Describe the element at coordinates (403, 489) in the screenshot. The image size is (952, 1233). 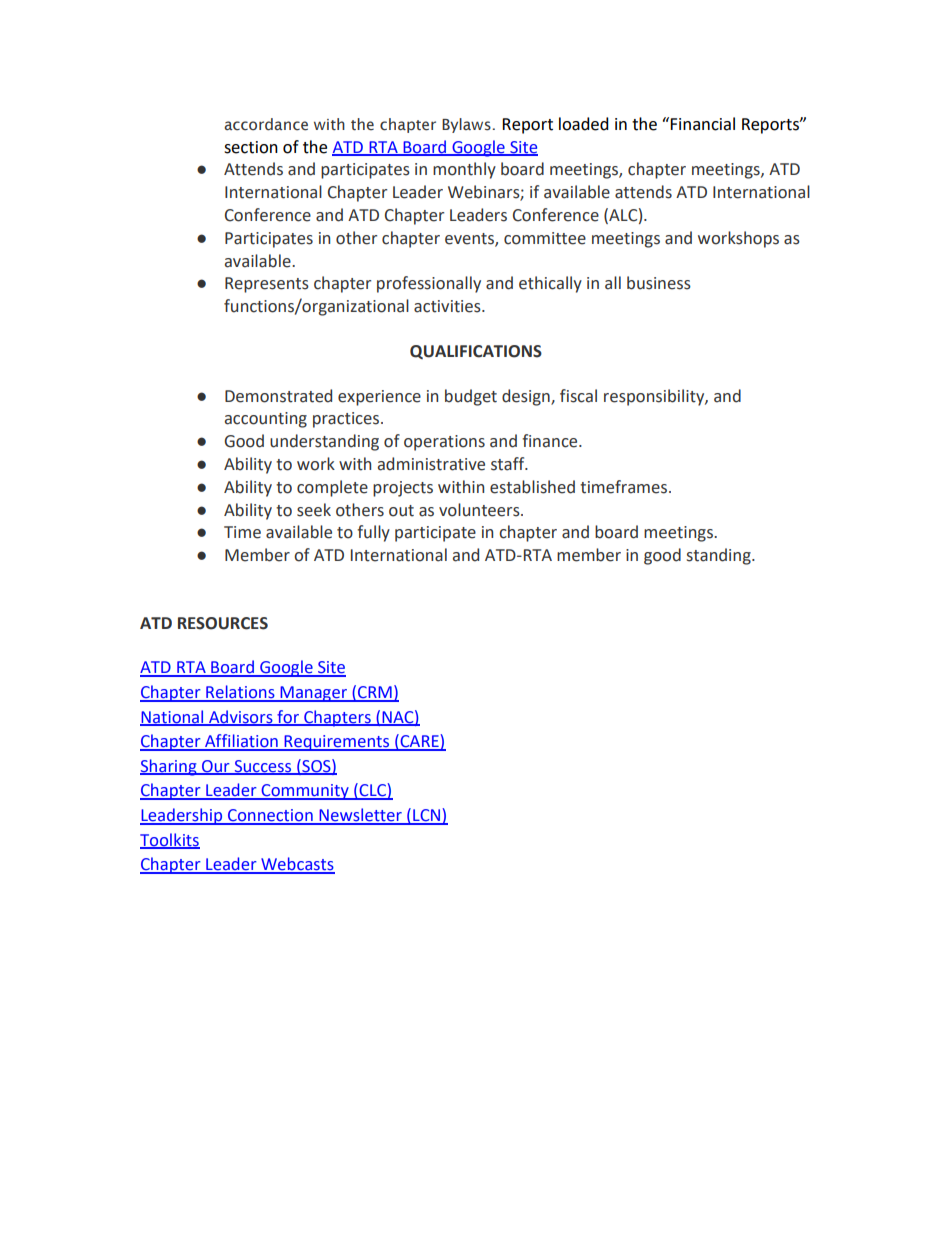
I see `projects` at that location.
